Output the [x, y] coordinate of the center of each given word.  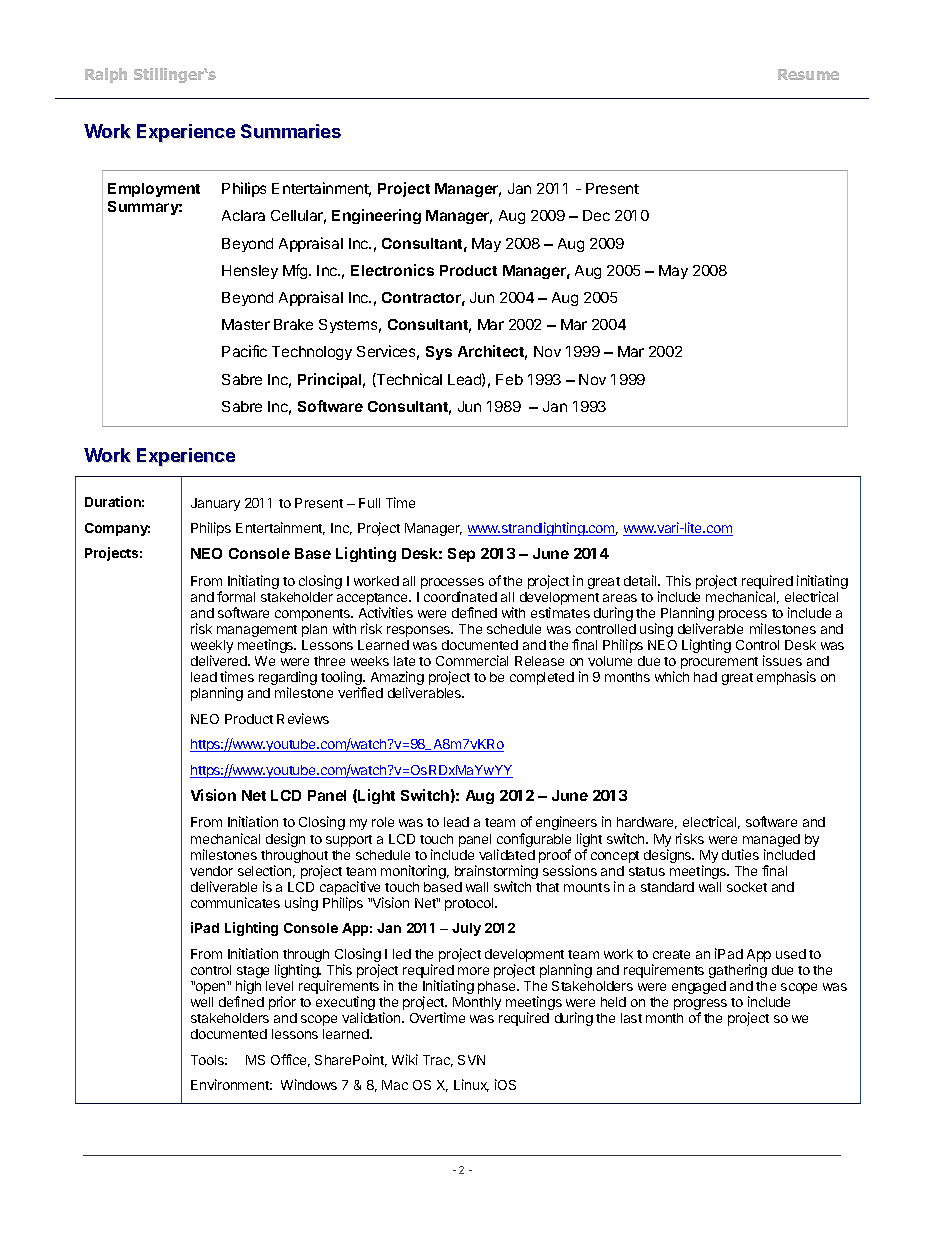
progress [700, 1006]
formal [236, 596]
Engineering [376, 216]
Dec [596, 215]
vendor [211, 871]
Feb [509, 379]
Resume [808, 74]
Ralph [106, 75]
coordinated [460, 596]
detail [641, 580]
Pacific [244, 351]
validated [507, 854]
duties [740, 854]
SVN [471, 1060]
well [202, 1002]
